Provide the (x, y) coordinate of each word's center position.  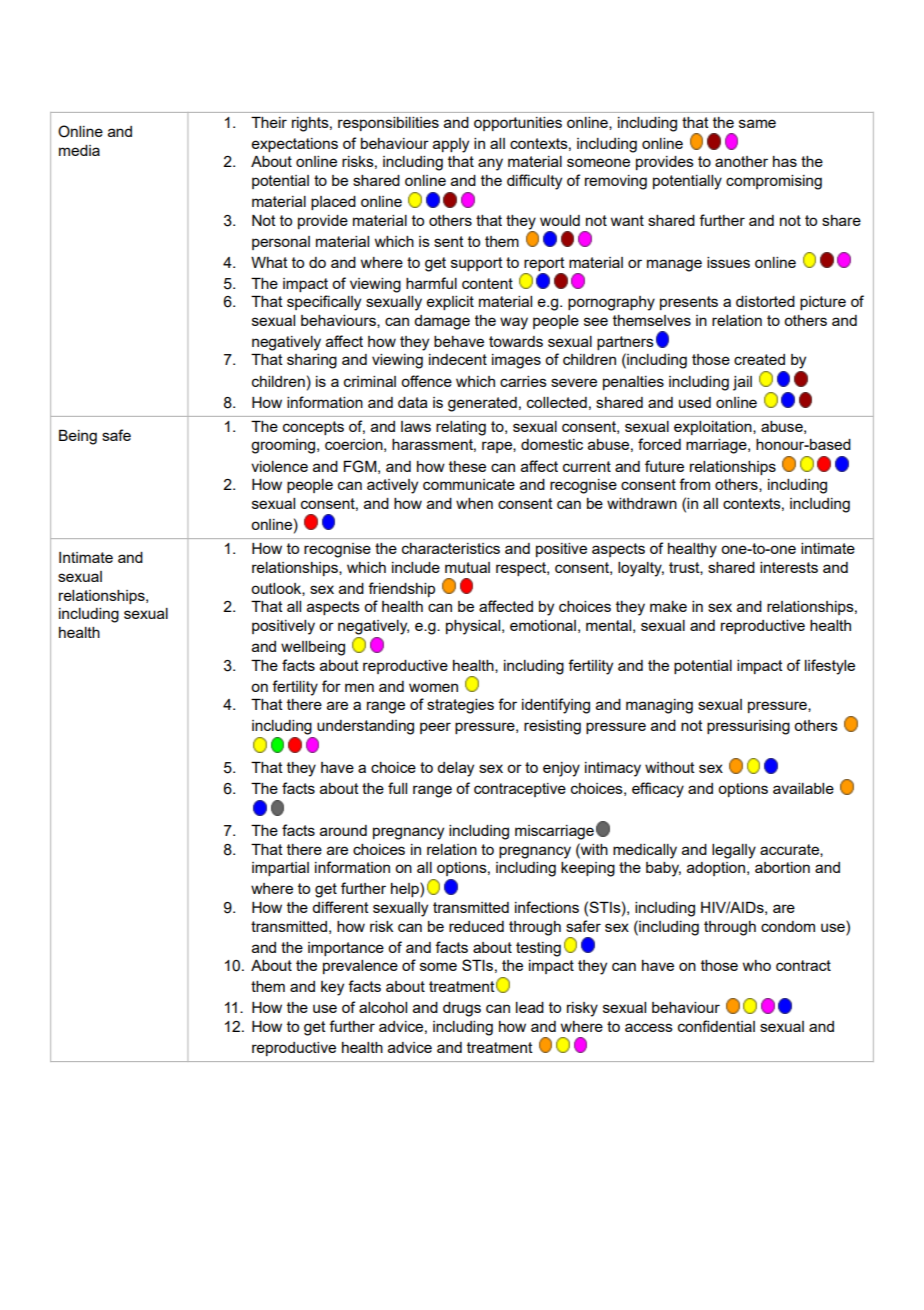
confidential (716, 1026)
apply (451, 145)
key (332, 988)
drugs (462, 1009)
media (79, 150)
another (741, 161)
